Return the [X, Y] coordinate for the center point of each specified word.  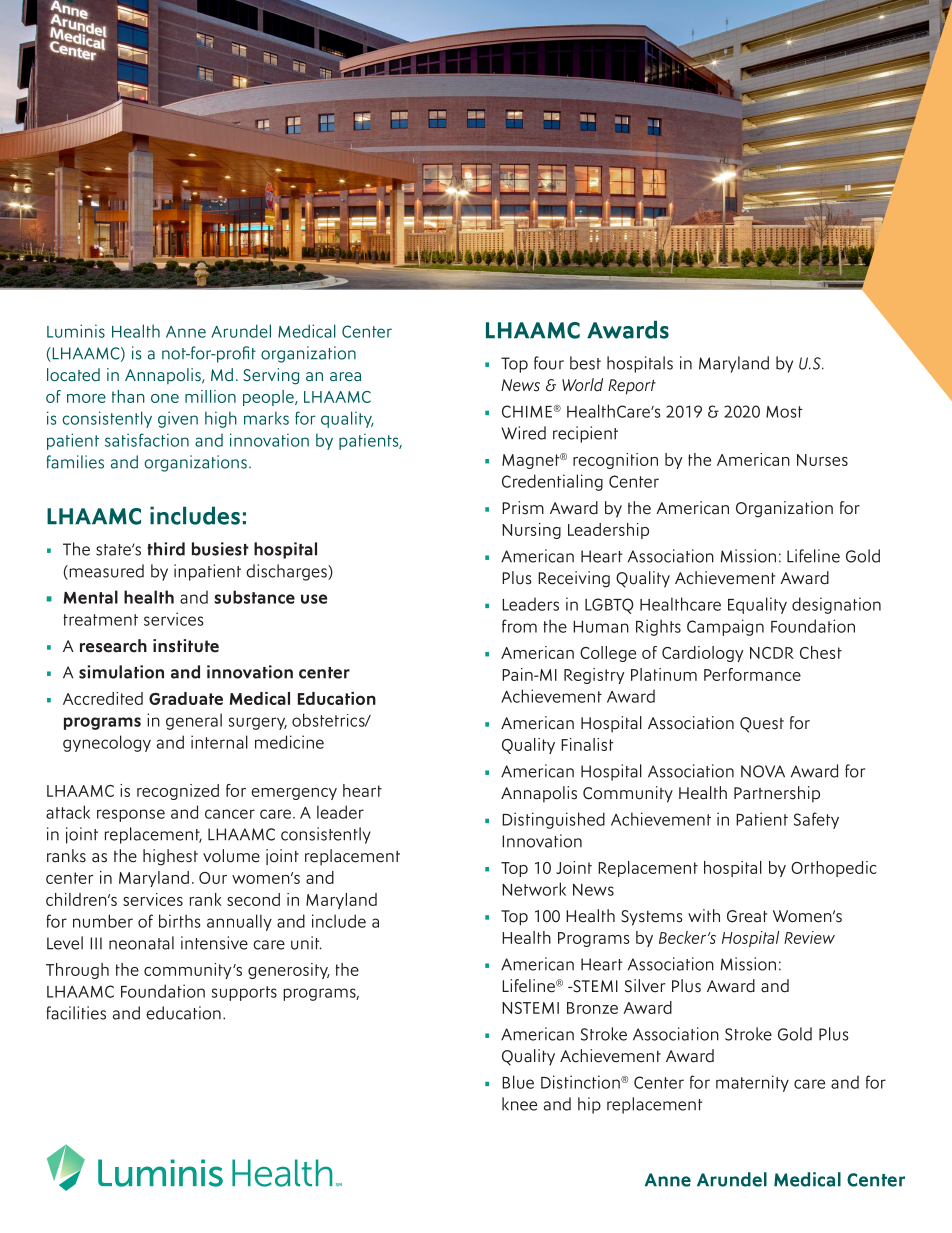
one [165, 398]
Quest [762, 725]
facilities [76, 1013]
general [194, 721]
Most [784, 412]
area [345, 377]
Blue [518, 1082]
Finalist [587, 744]
